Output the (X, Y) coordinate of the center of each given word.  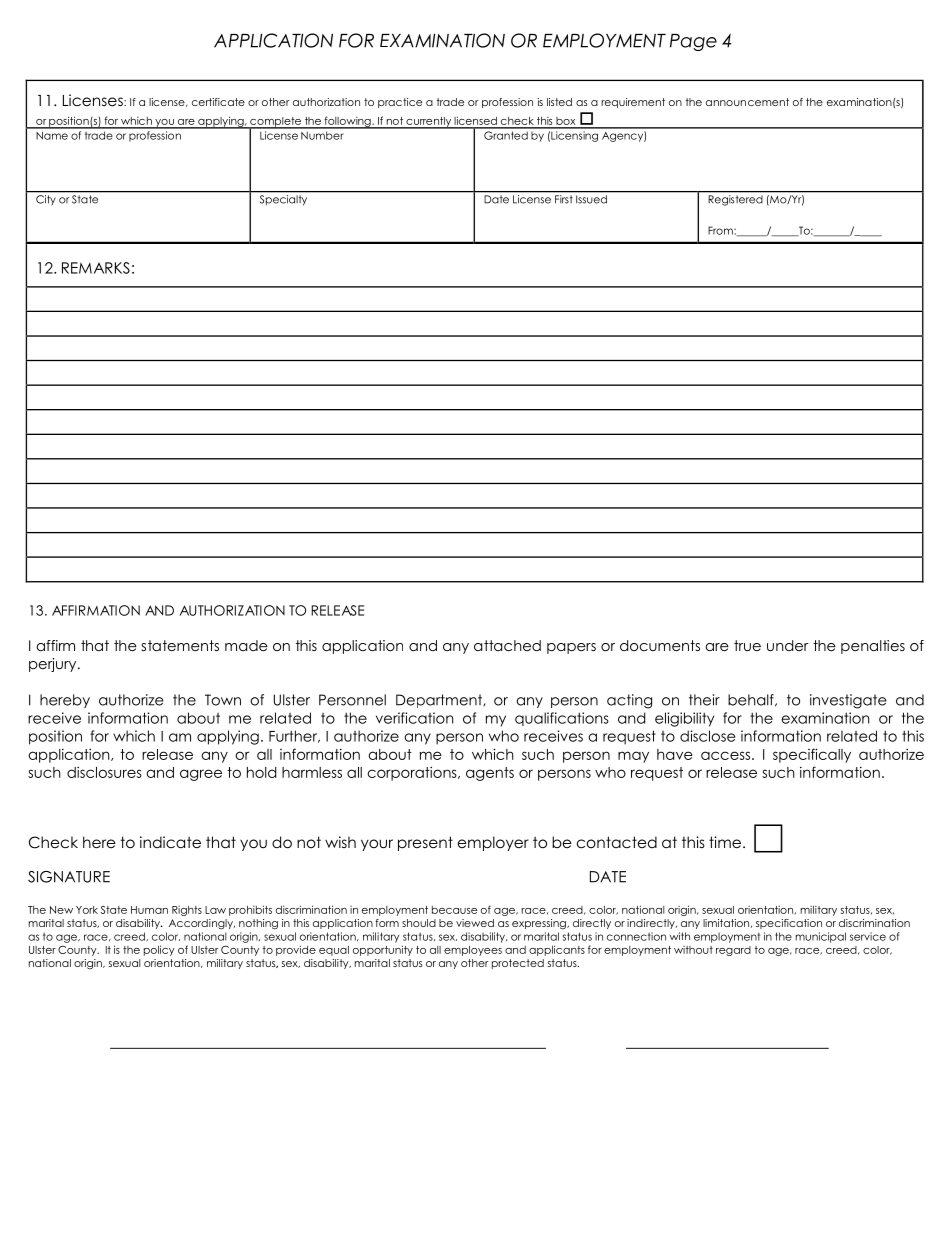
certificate (218, 102)
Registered (735, 200)
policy (159, 950)
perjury (54, 665)
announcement (747, 102)
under (788, 645)
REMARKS (96, 268)
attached (507, 645)
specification (789, 924)
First (563, 199)
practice (400, 103)
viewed (475, 923)
